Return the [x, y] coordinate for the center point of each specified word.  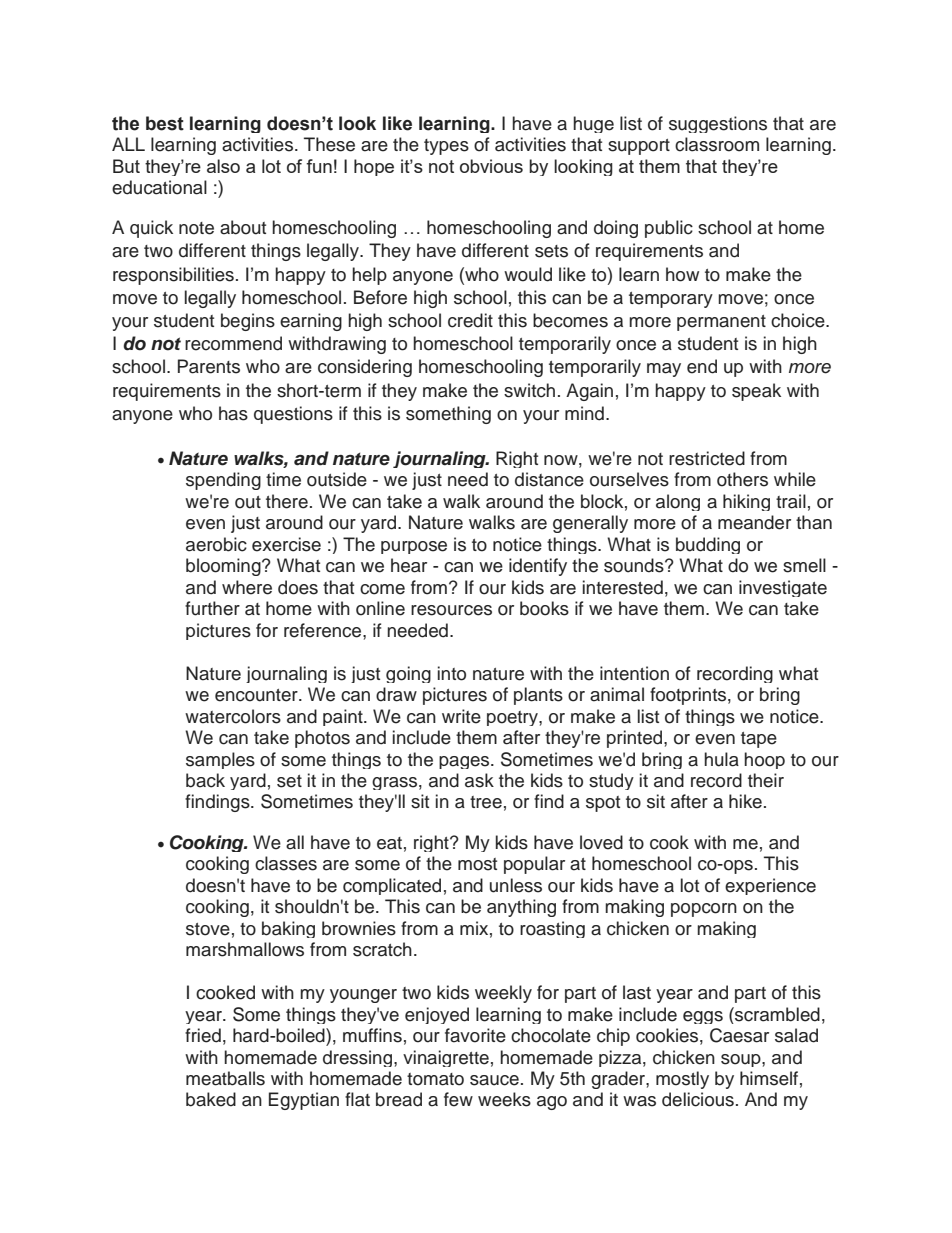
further [212, 608]
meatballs [225, 1078]
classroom [717, 144]
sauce [494, 1080]
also [223, 166]
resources [451, 610]
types [446, 147]
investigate [783, 588]
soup [742, 1060]
